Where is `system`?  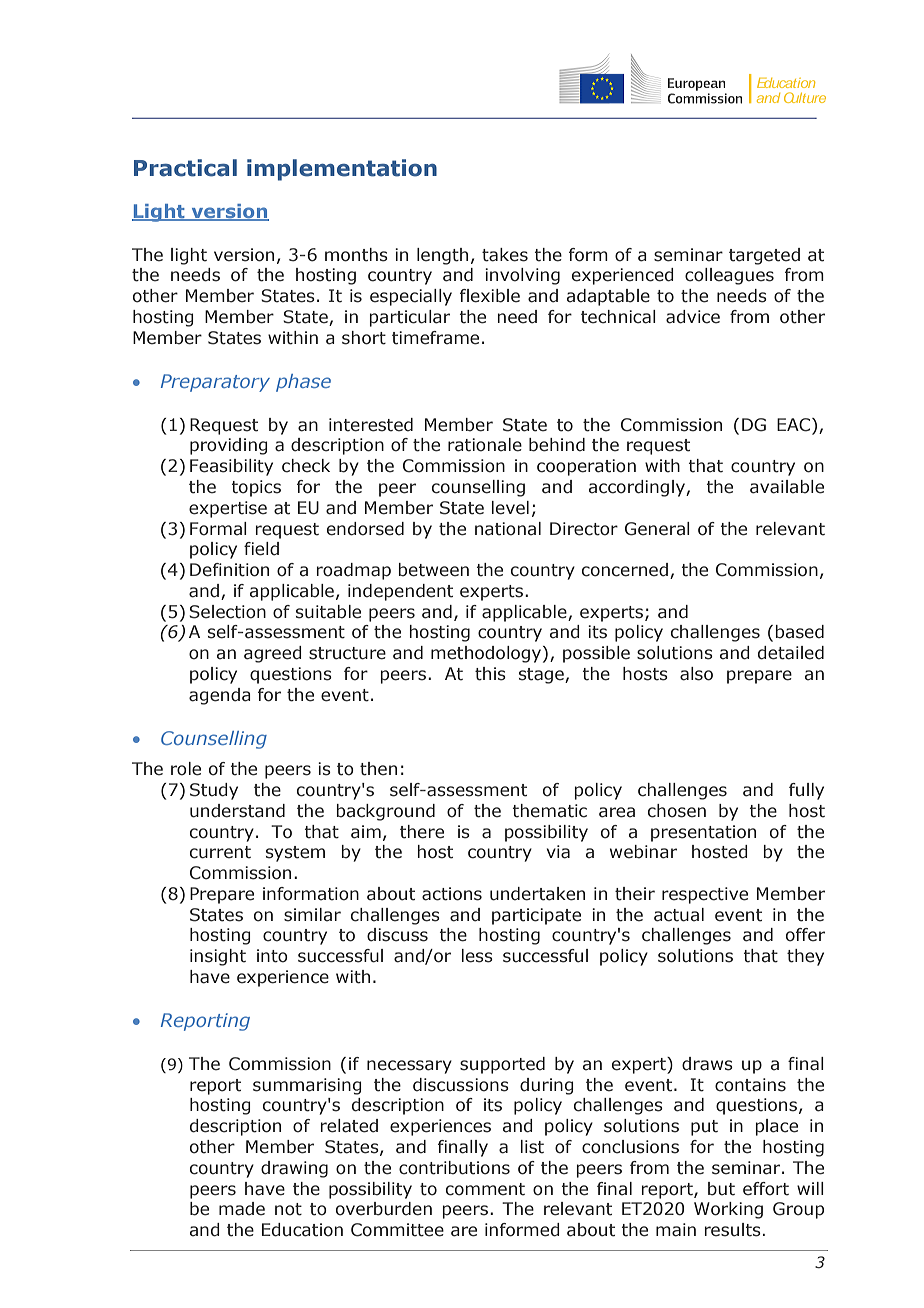
system is located at coordinates (295, 854).
